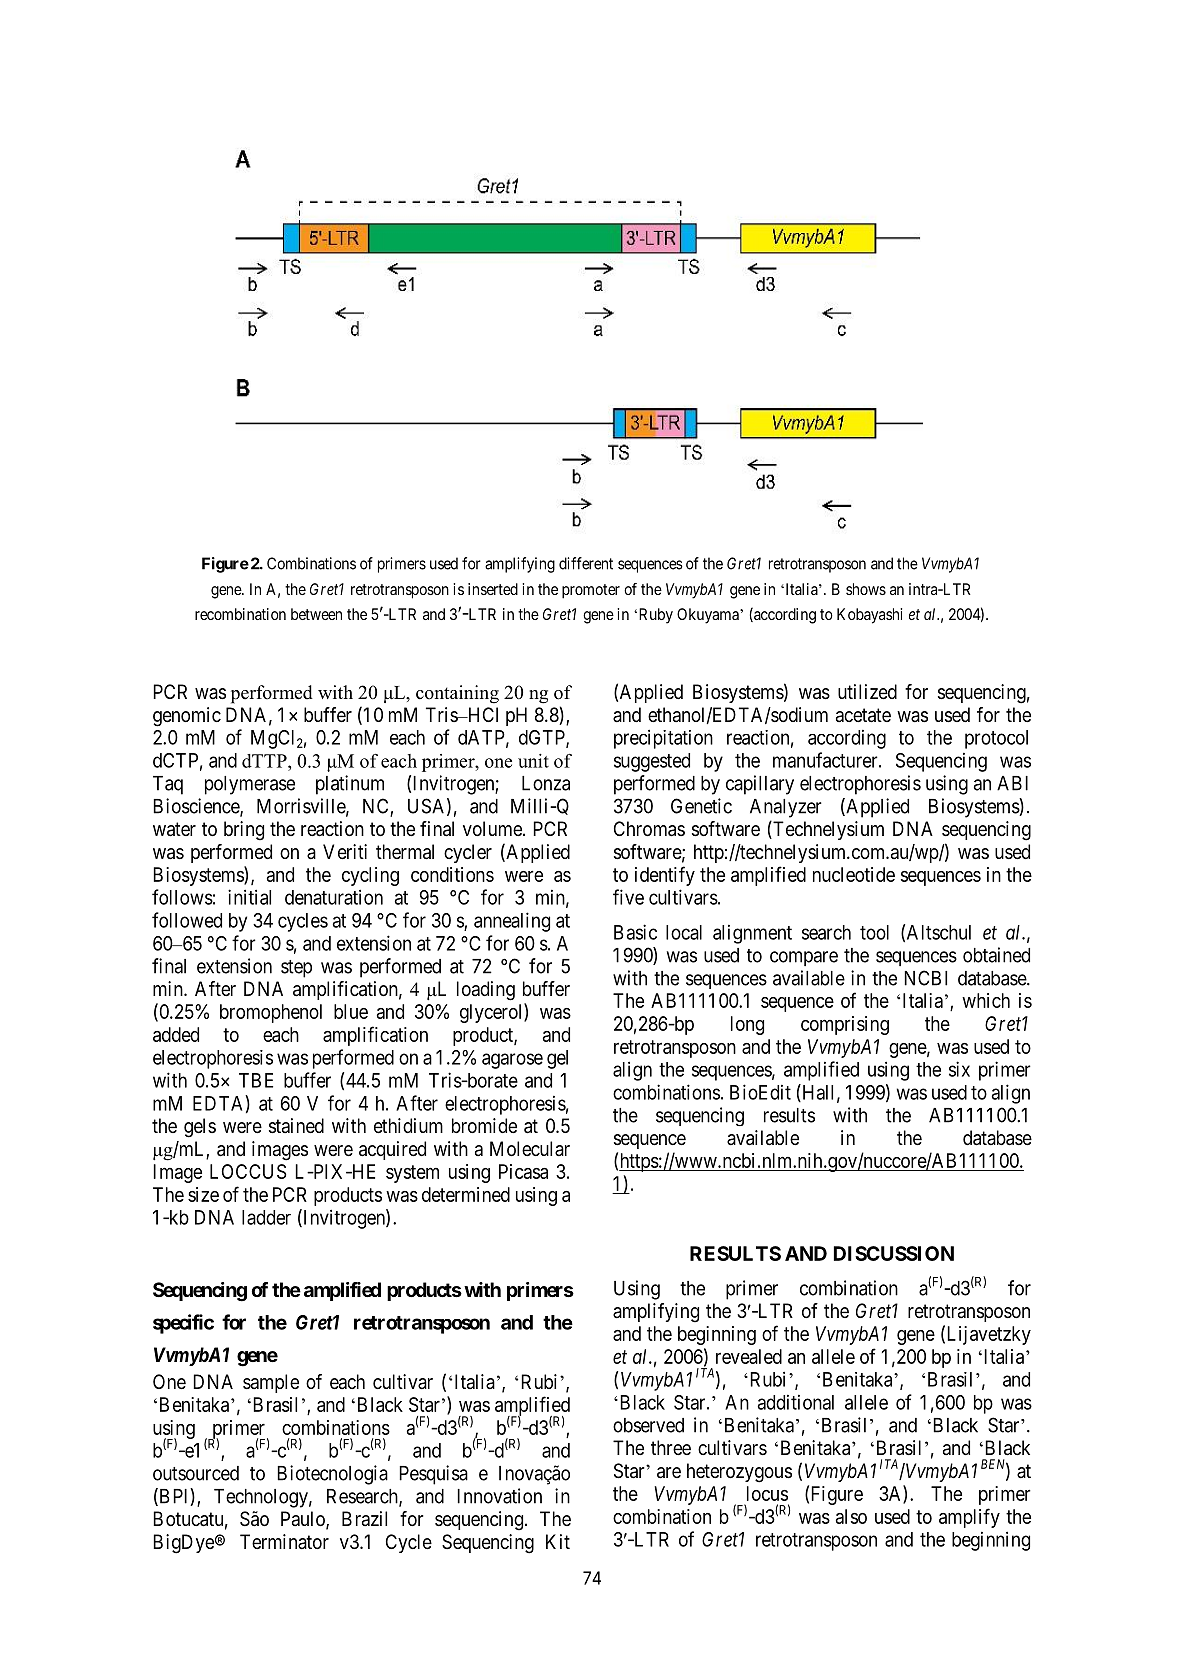  Describe the element at coordinates (628, 897) in the screenshot. I see `five` at that location.
